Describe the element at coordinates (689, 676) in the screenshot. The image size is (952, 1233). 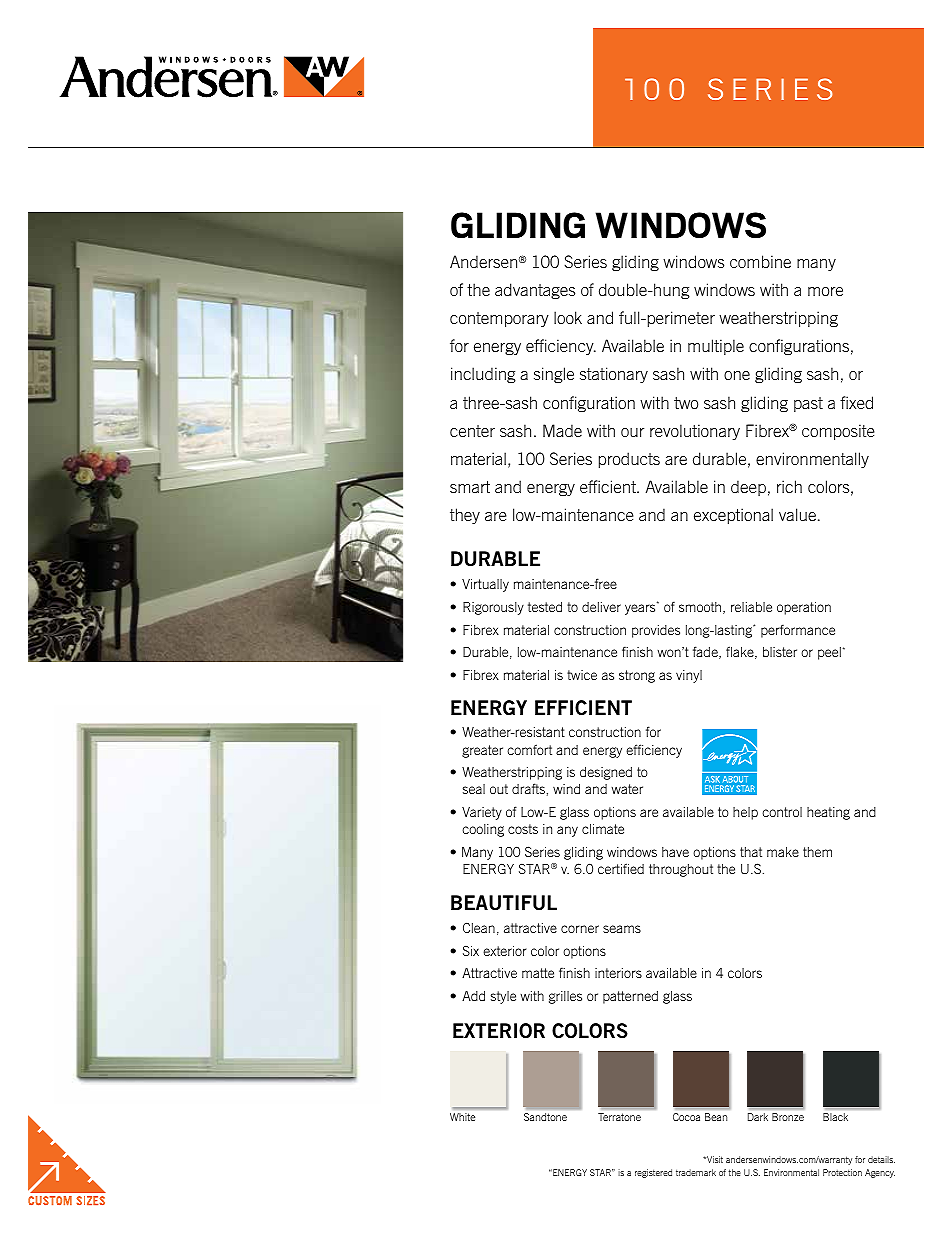
I see `vinyl` at that location.
